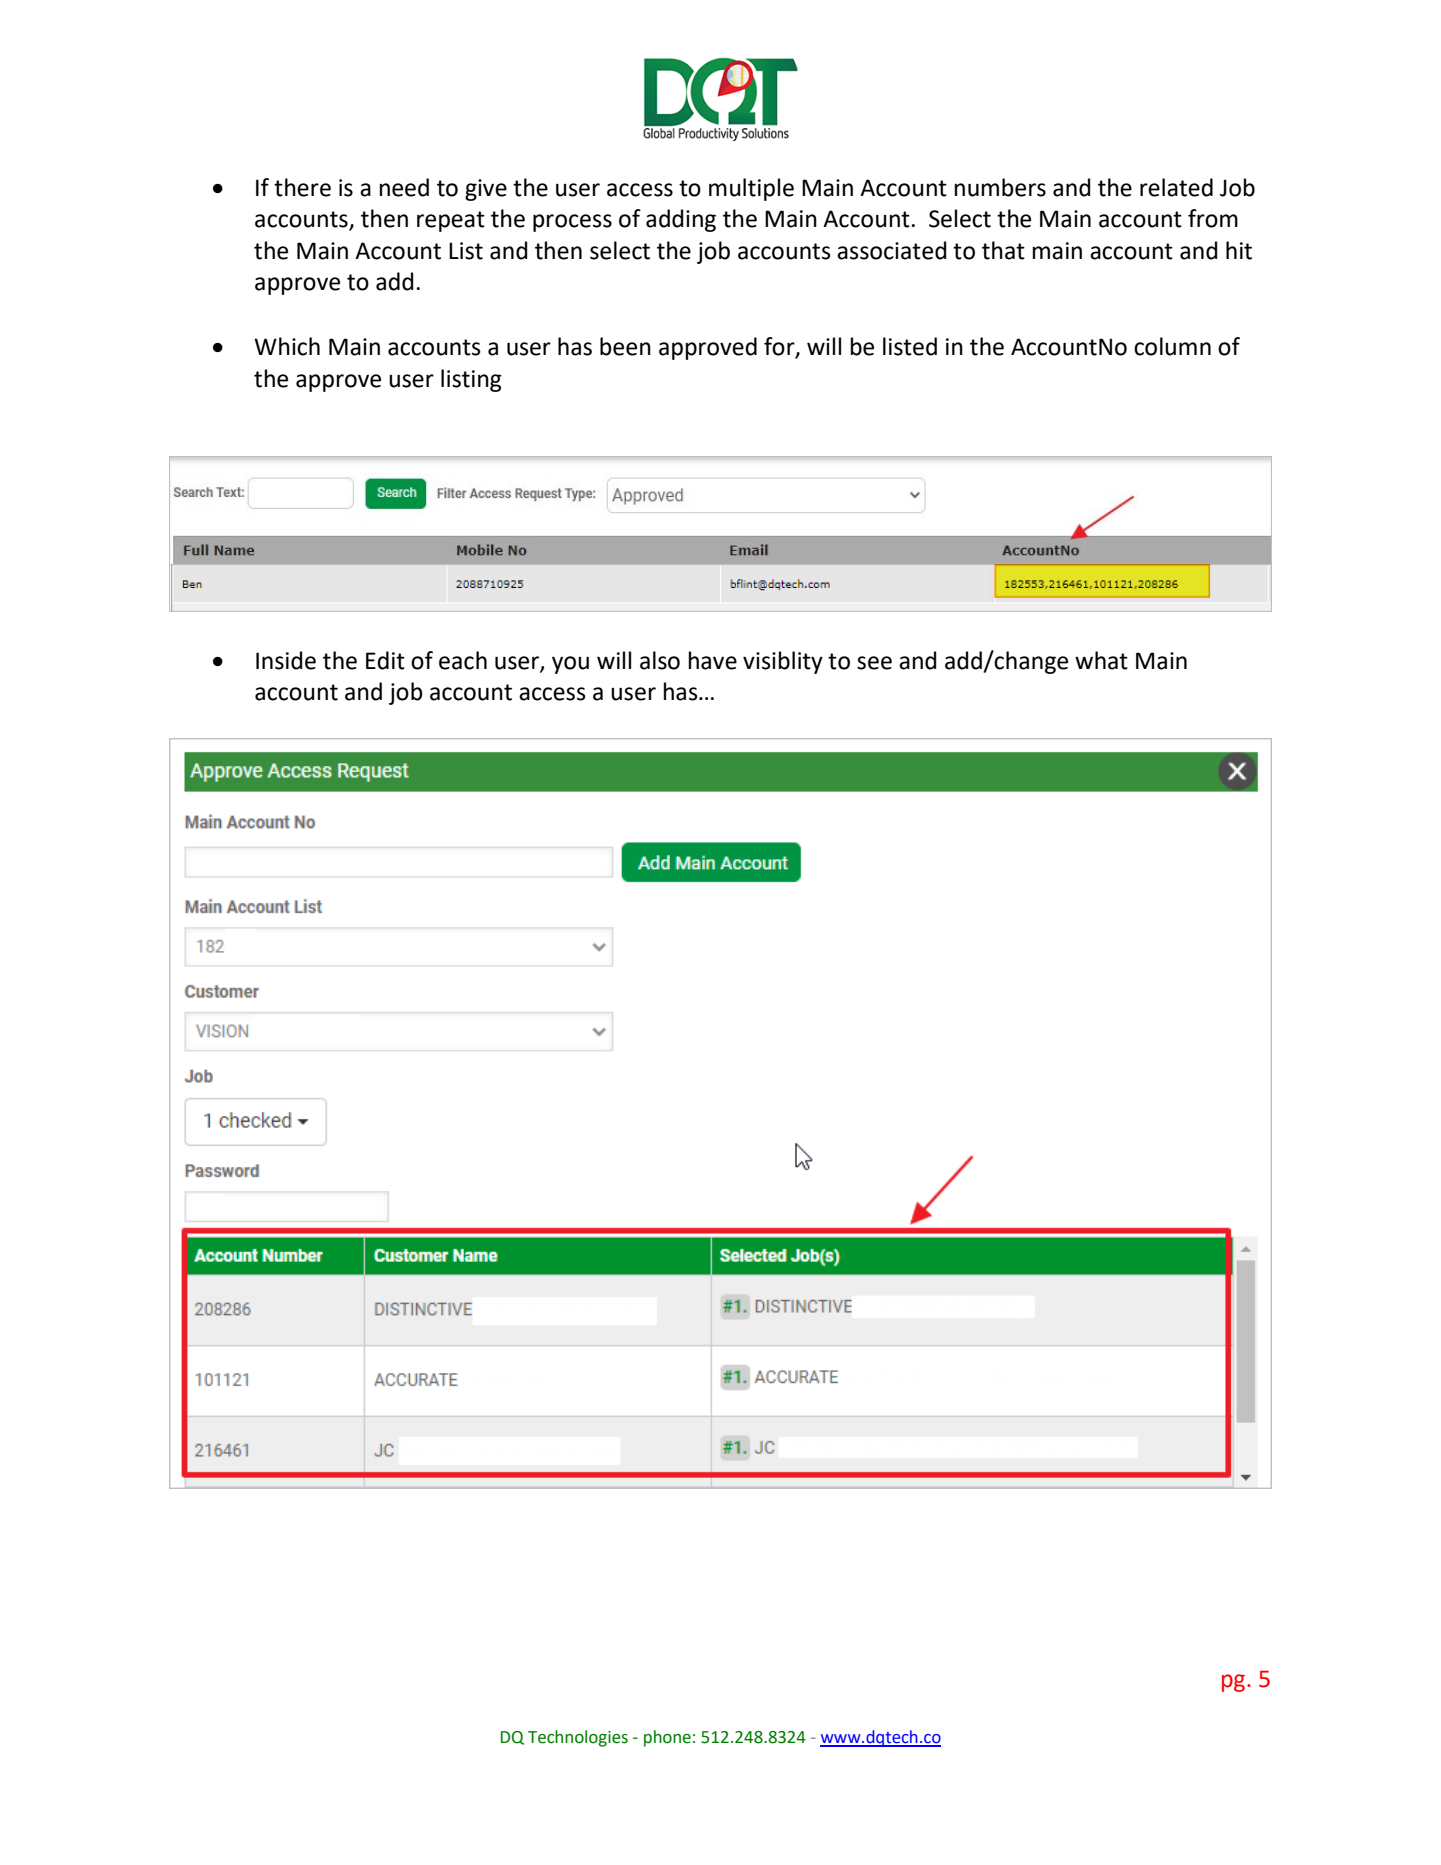 This screenshot has width=1441, height=1865. Describe the element at coordinates (451, 221) in the screenshot. I see `repeat` at that location.
